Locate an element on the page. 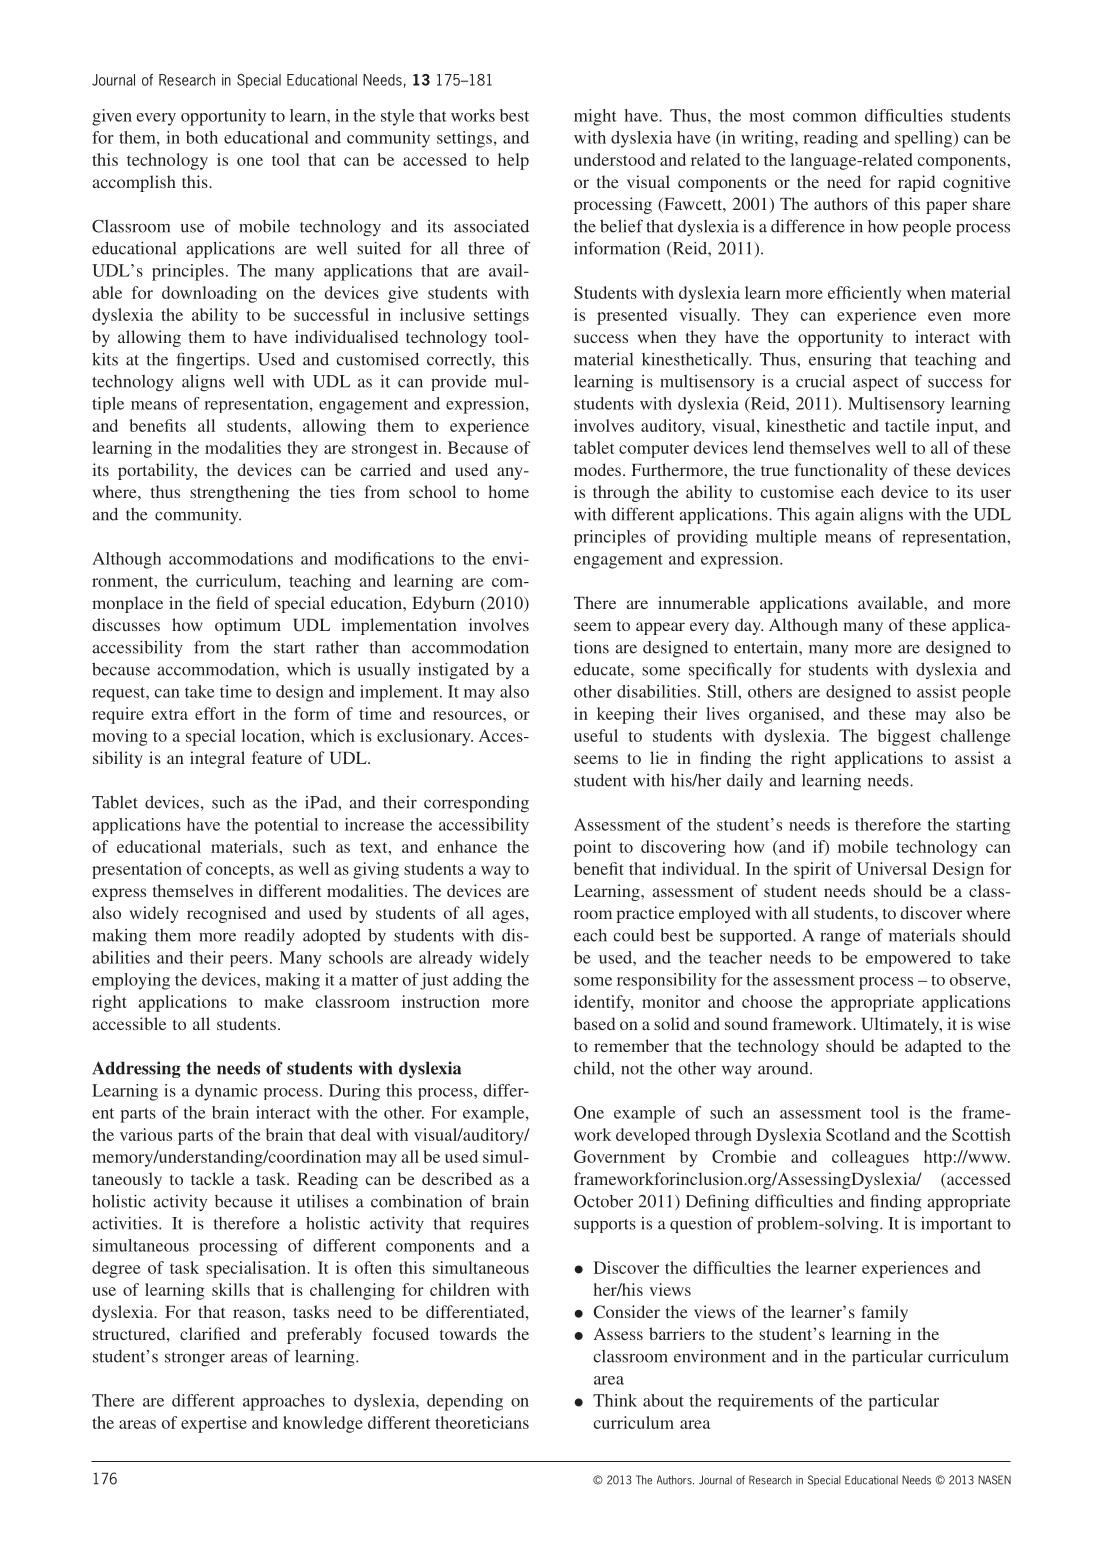  based is located at coordinates (594, 1023).
